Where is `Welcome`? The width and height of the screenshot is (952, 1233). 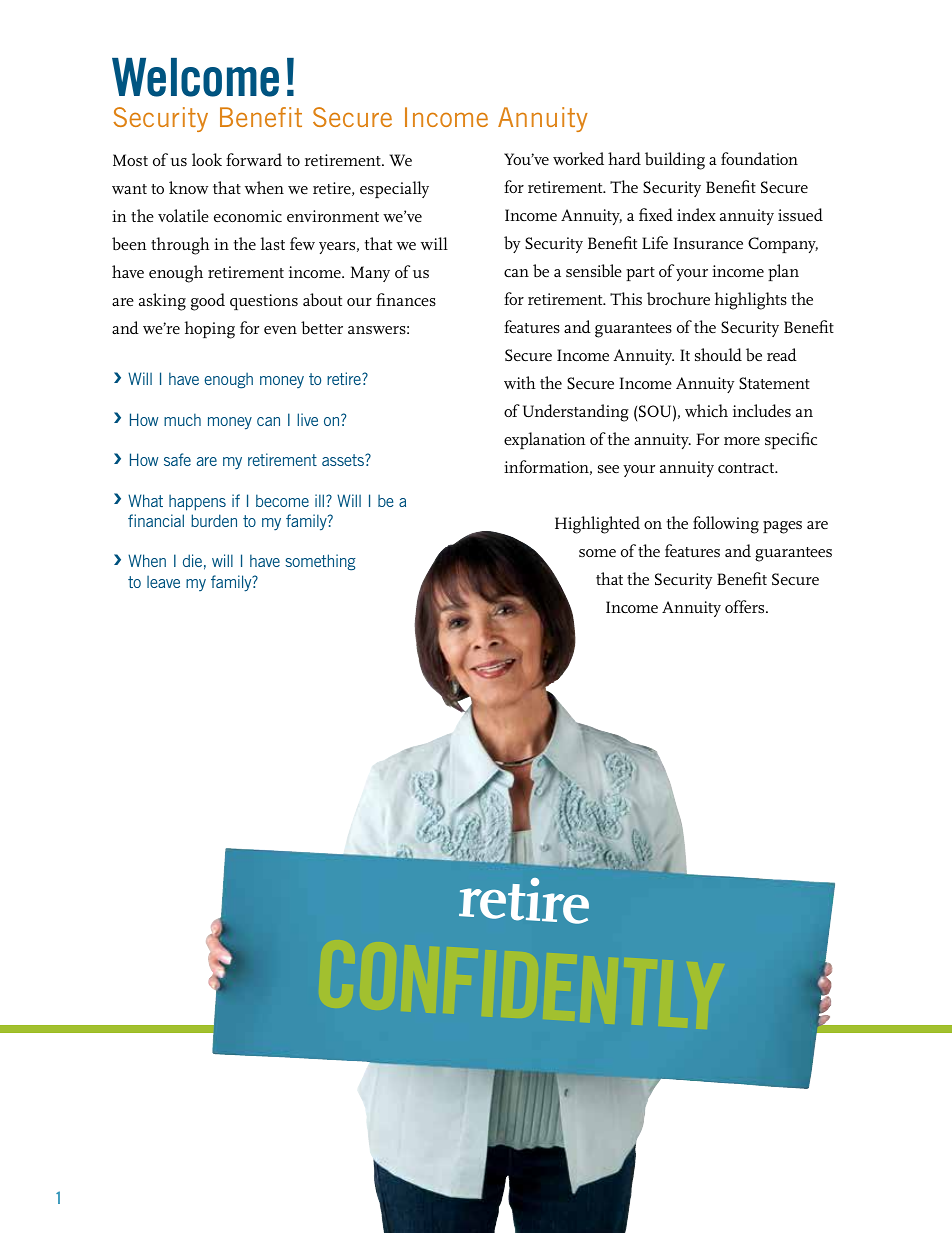
Welcome is located at coordinates (195, 77).
